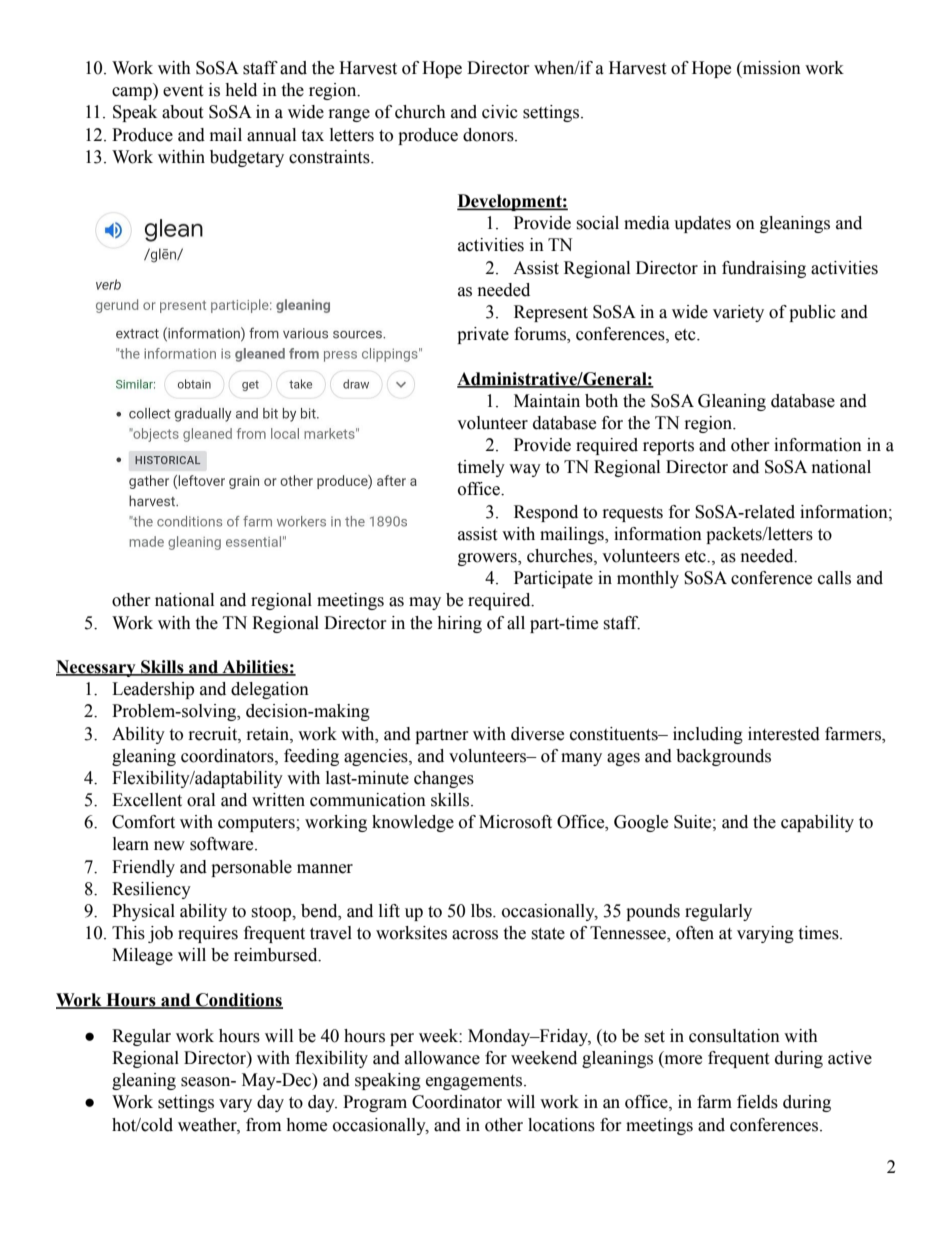 The width and height of the document is (952, 1233). Describe the element at coordinates (263, 1125) in the document. I see `from` at that location.
